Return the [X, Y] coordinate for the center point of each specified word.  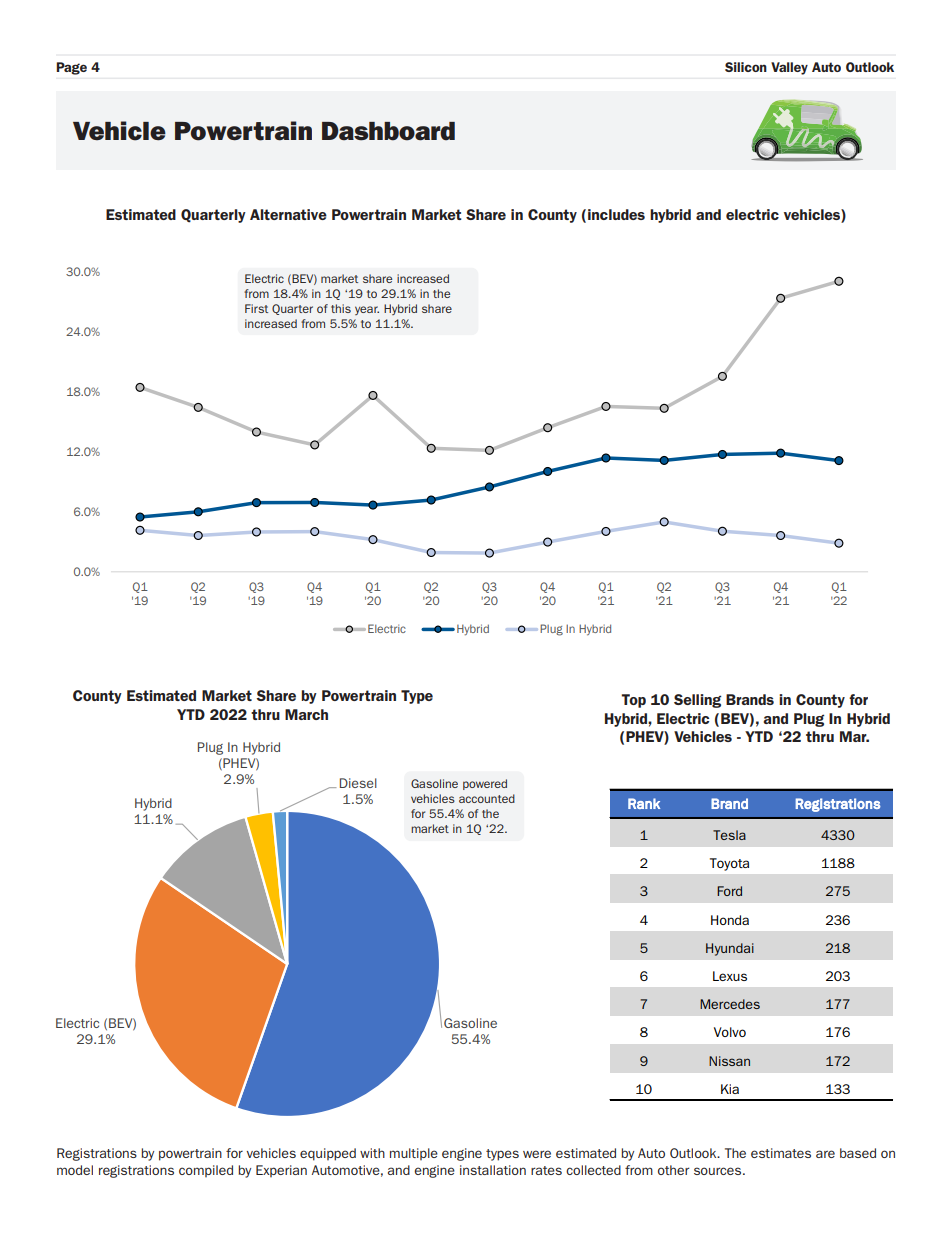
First [256, 308]
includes [616, 214]
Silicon [746, 67]
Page [71, 68]
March [306, 714]
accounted [487, 798]
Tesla [729, 835]
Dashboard [388, 131]
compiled [206, 1171]
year [367, 310]
